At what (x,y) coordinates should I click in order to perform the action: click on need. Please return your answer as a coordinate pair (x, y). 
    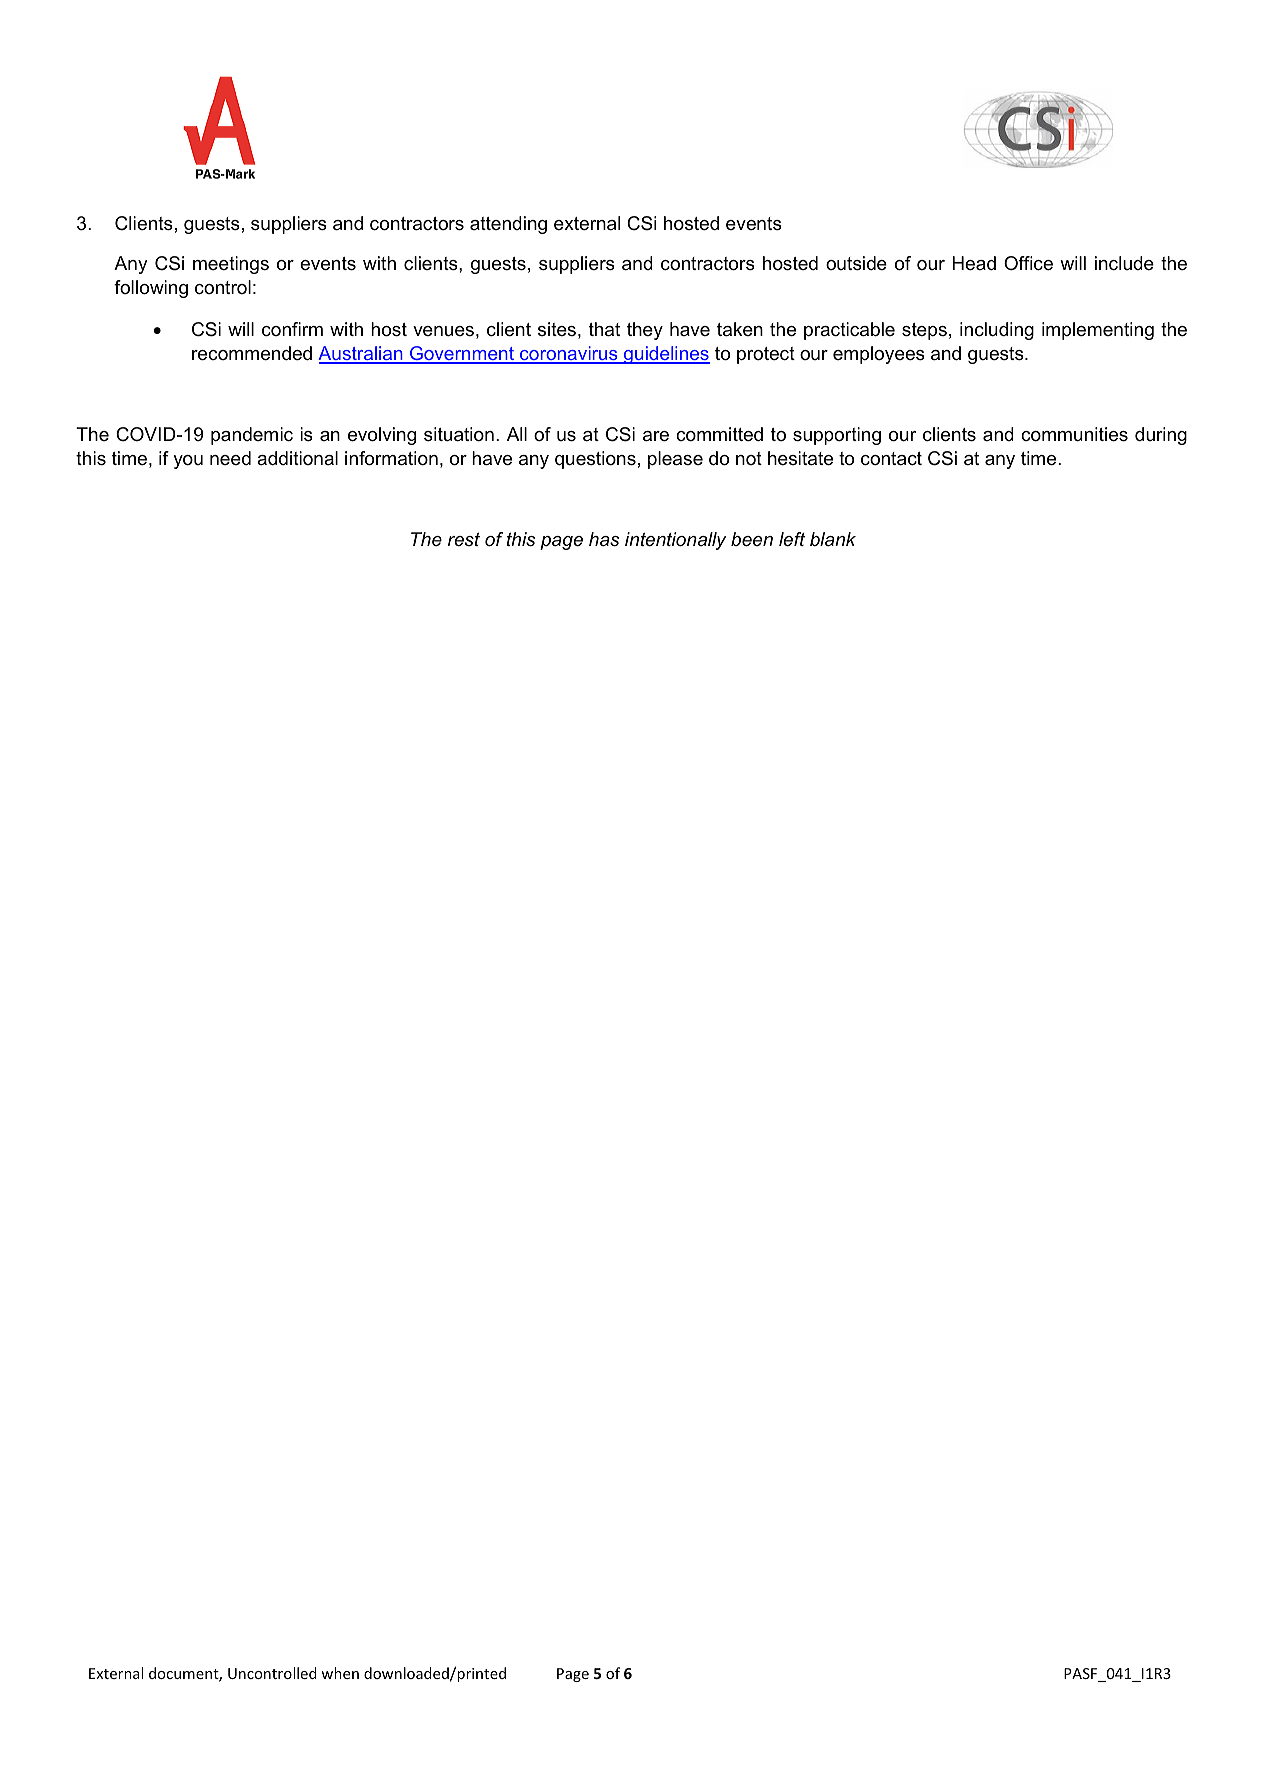
    Looking at the image, I should click on (230, 458).
